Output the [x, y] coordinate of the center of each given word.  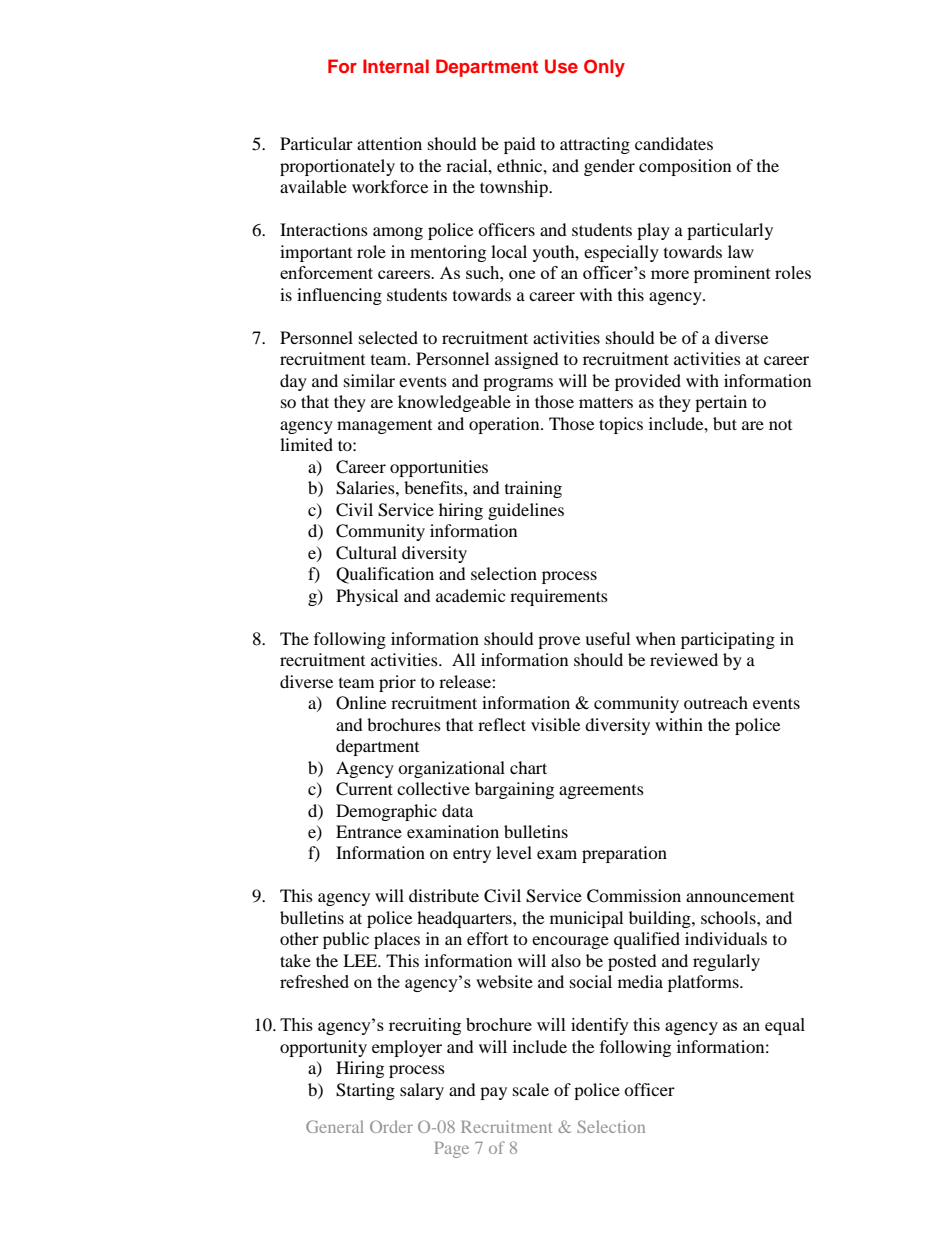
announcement [740, 897]
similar [369, 380]
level [514, 852]
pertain [721, 403]
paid [520, 145]
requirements [559, 597]
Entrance [369, 831]
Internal [396, 66]
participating [728, 640]
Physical [367, 597]
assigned [527, 360]
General [335, 1126]
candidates [674, 143]
